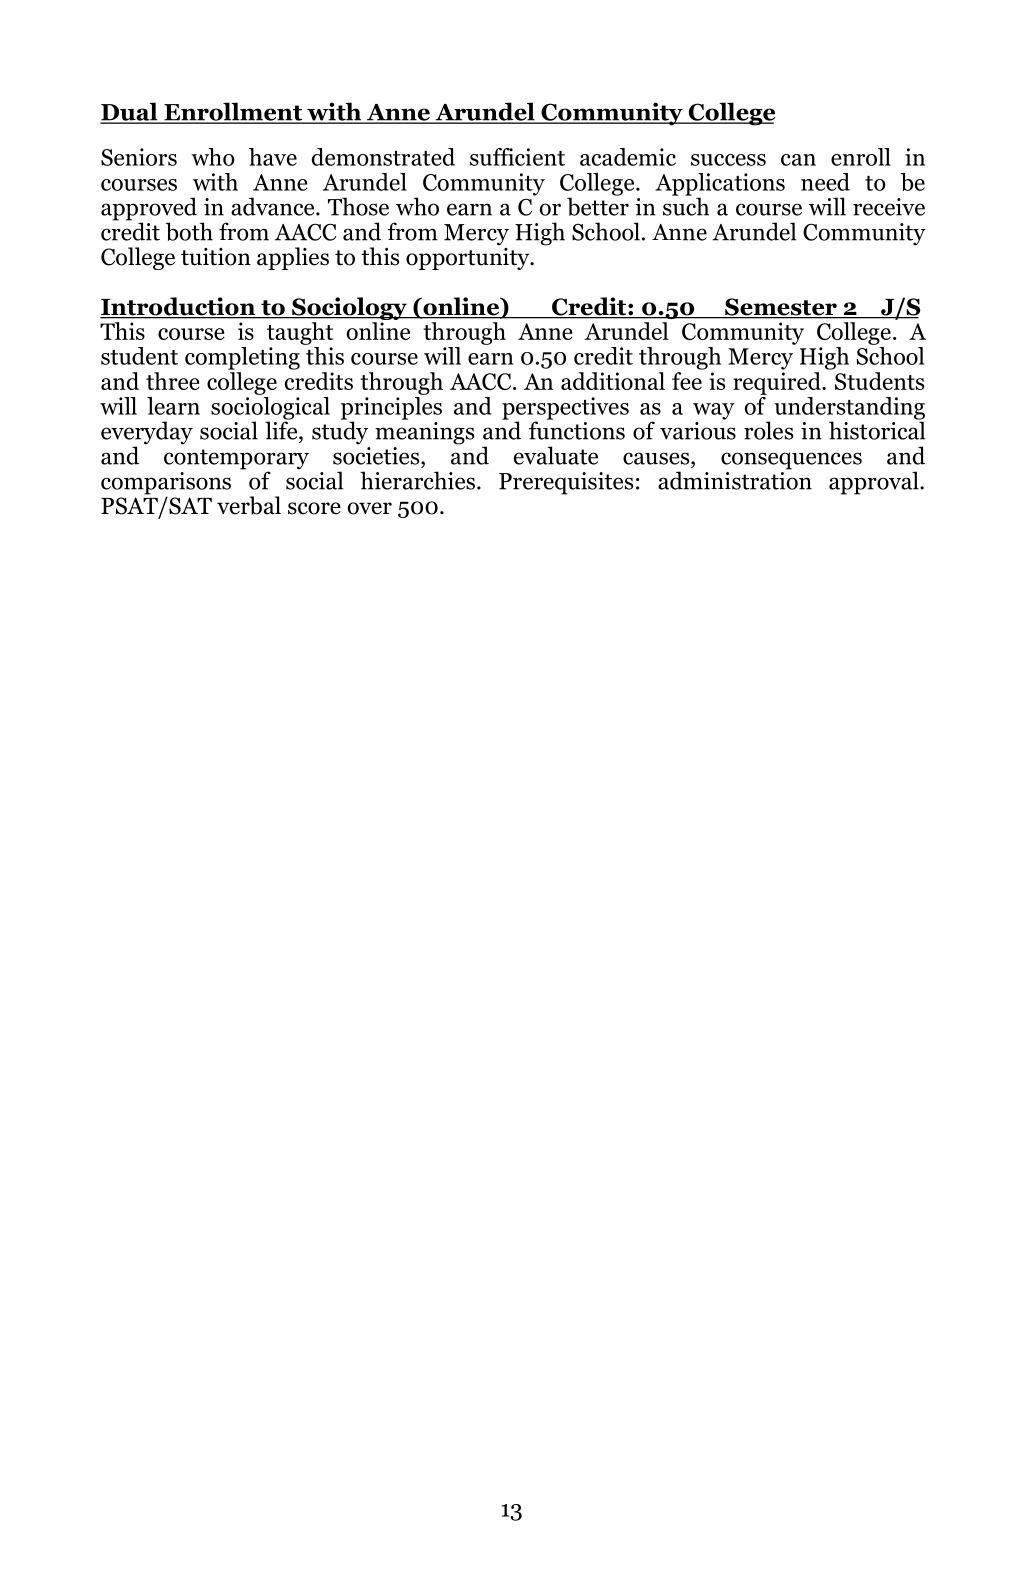 This document has height=1582, width=1023. I want to click on Introduction, so click(179, 307).
